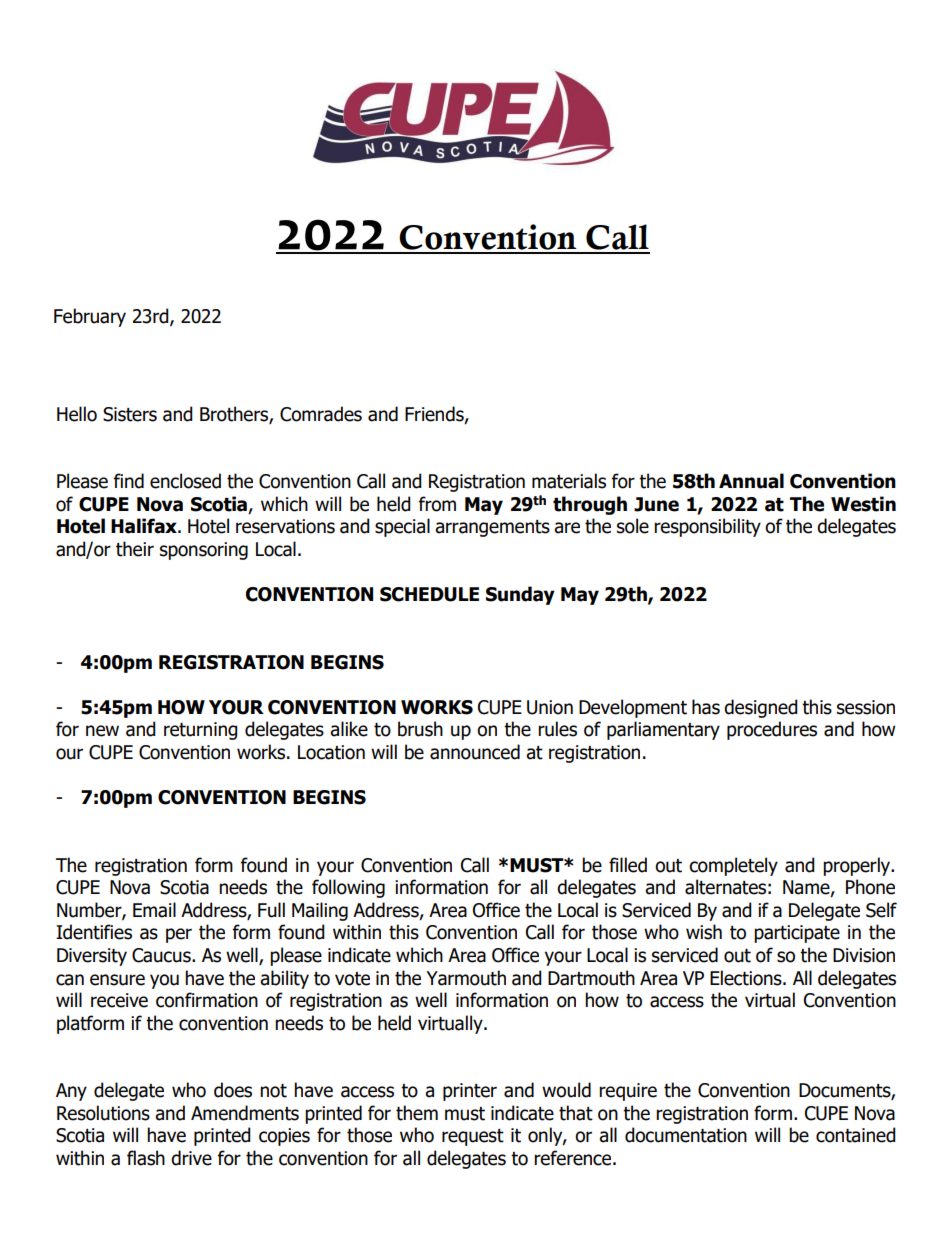  Describe the element at coordinates (90, 317) in the screenshot. I see `February` at that location.
